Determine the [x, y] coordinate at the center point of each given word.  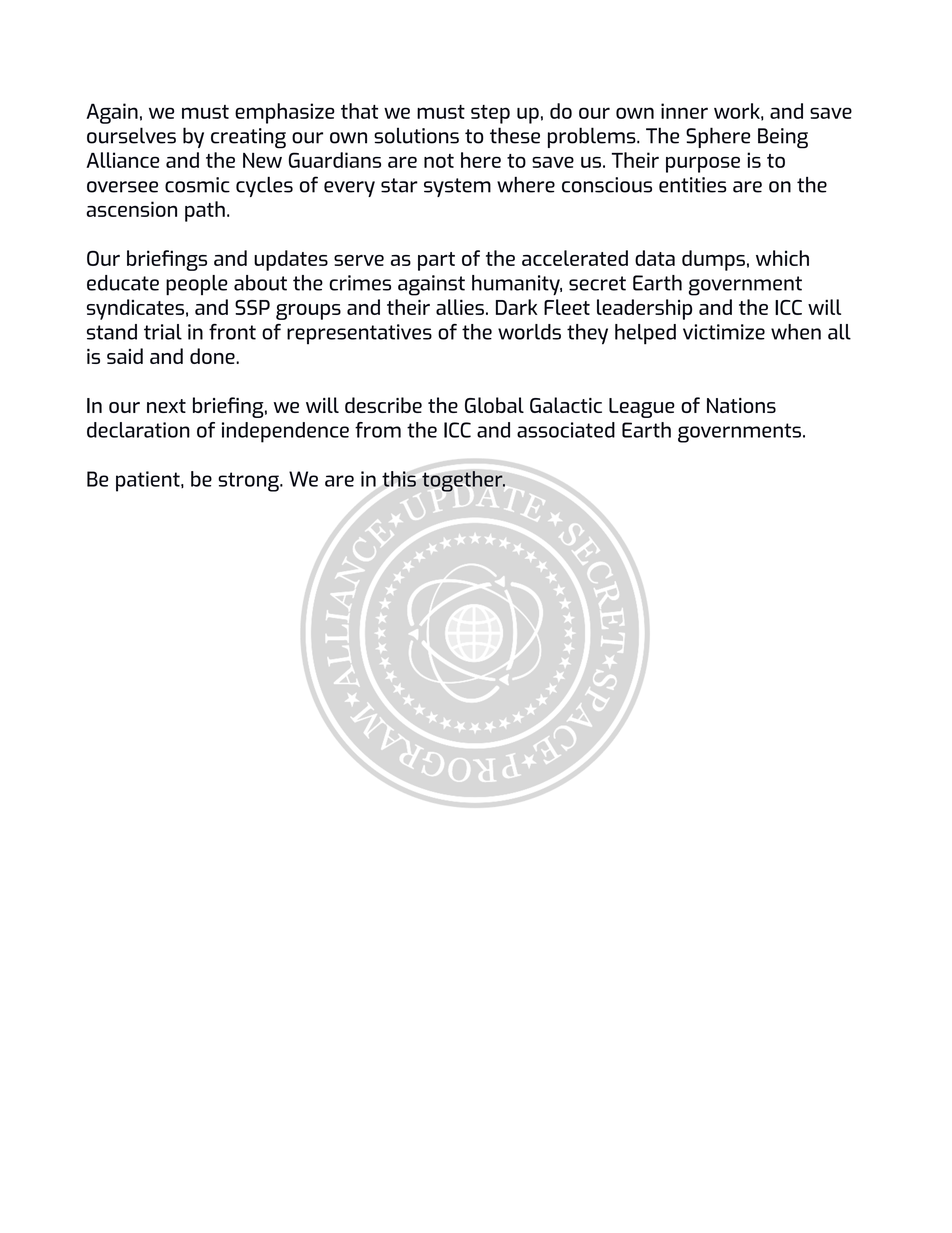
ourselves [131, 135]
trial [163, 332]
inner [684, 111]
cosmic [197, 185]
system [457, 187]
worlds [529, 332]
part [436, 261]
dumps [713, 260]
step [490, 114]
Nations [741, 405]
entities [692, 185]
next [166, 406]
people [197, 285]
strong [249, 482]
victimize [724, 332]
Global [494, 405]
